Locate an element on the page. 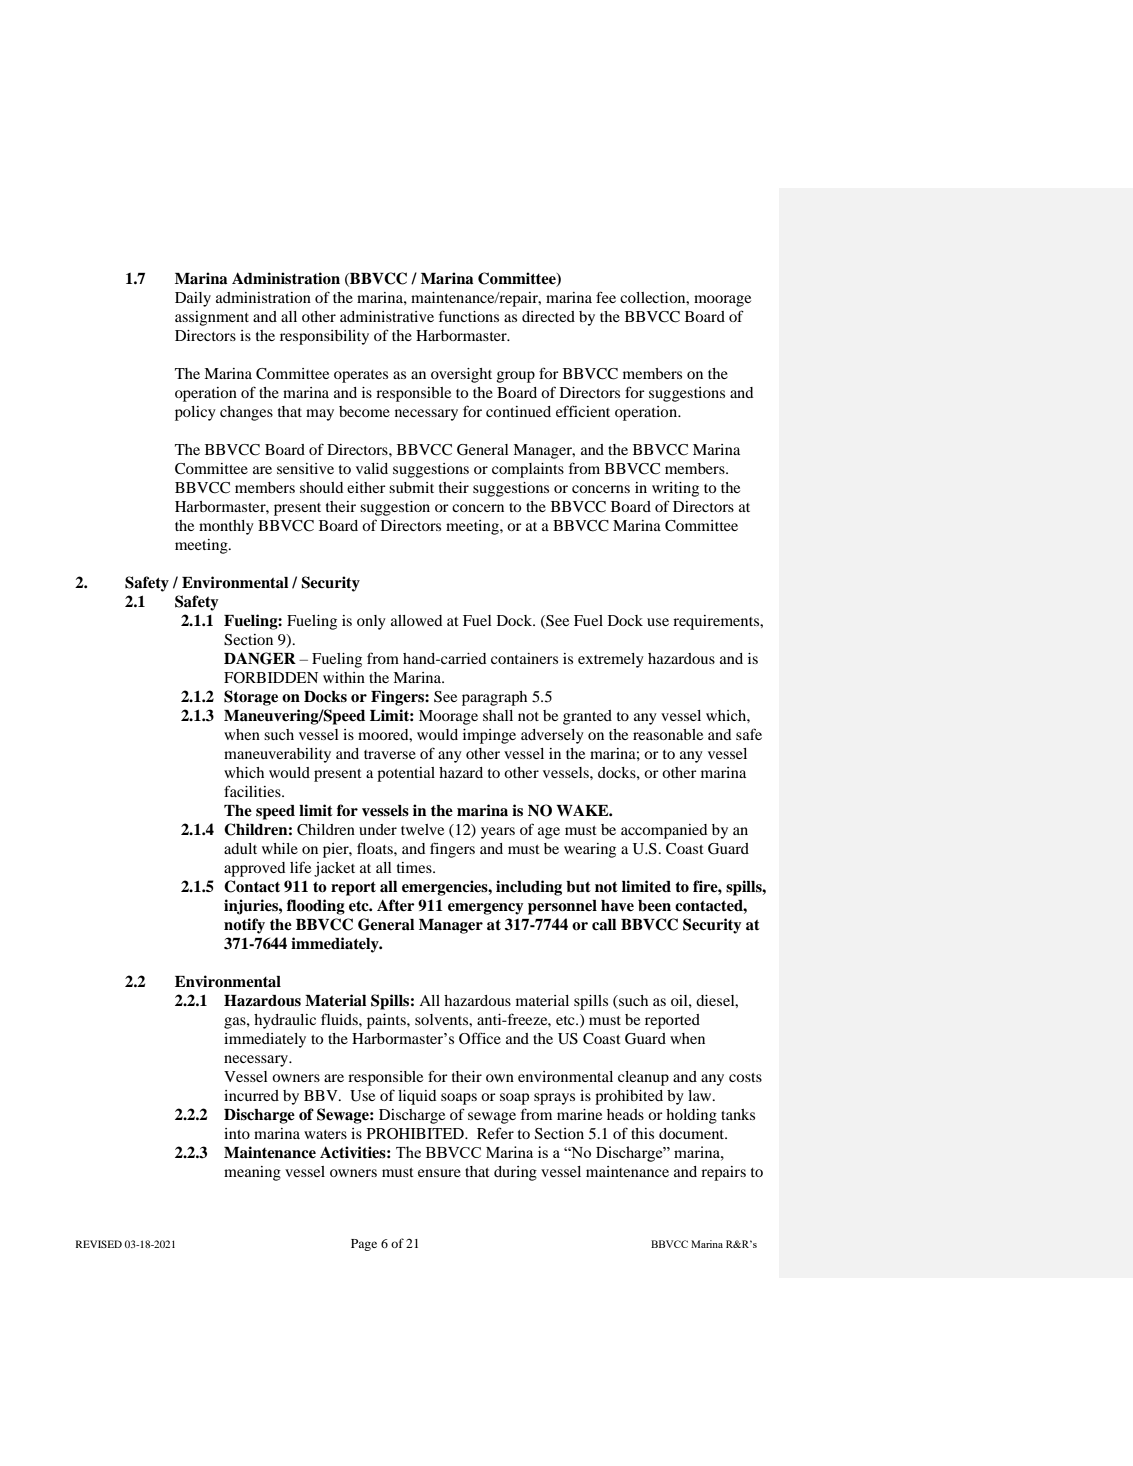  fee is located at coordinates (606, 297).
